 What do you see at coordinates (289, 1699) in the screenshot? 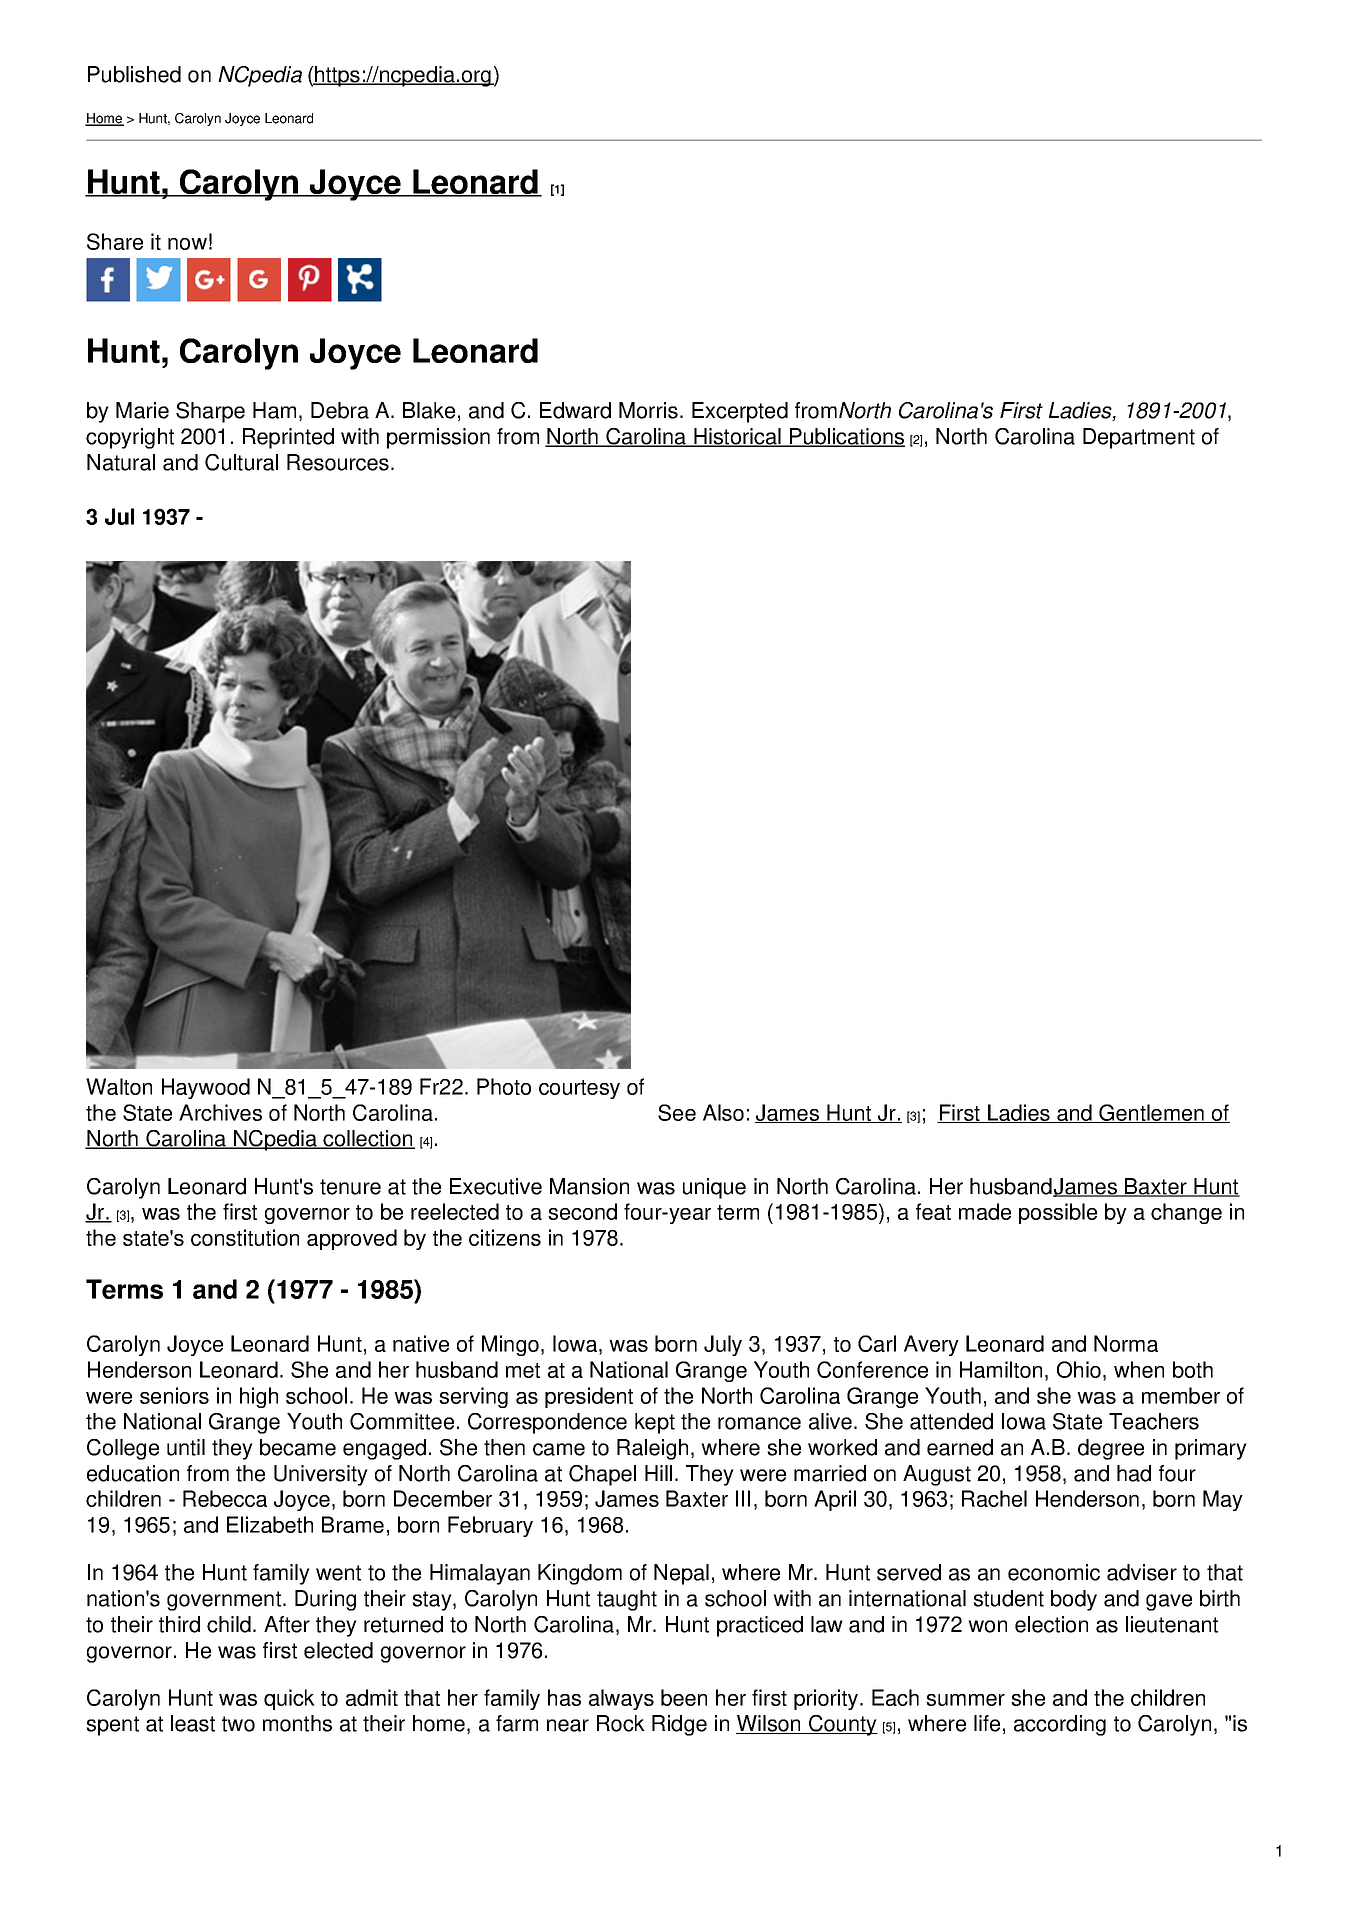
I see `quick` at bounding box center [289, 1699].
